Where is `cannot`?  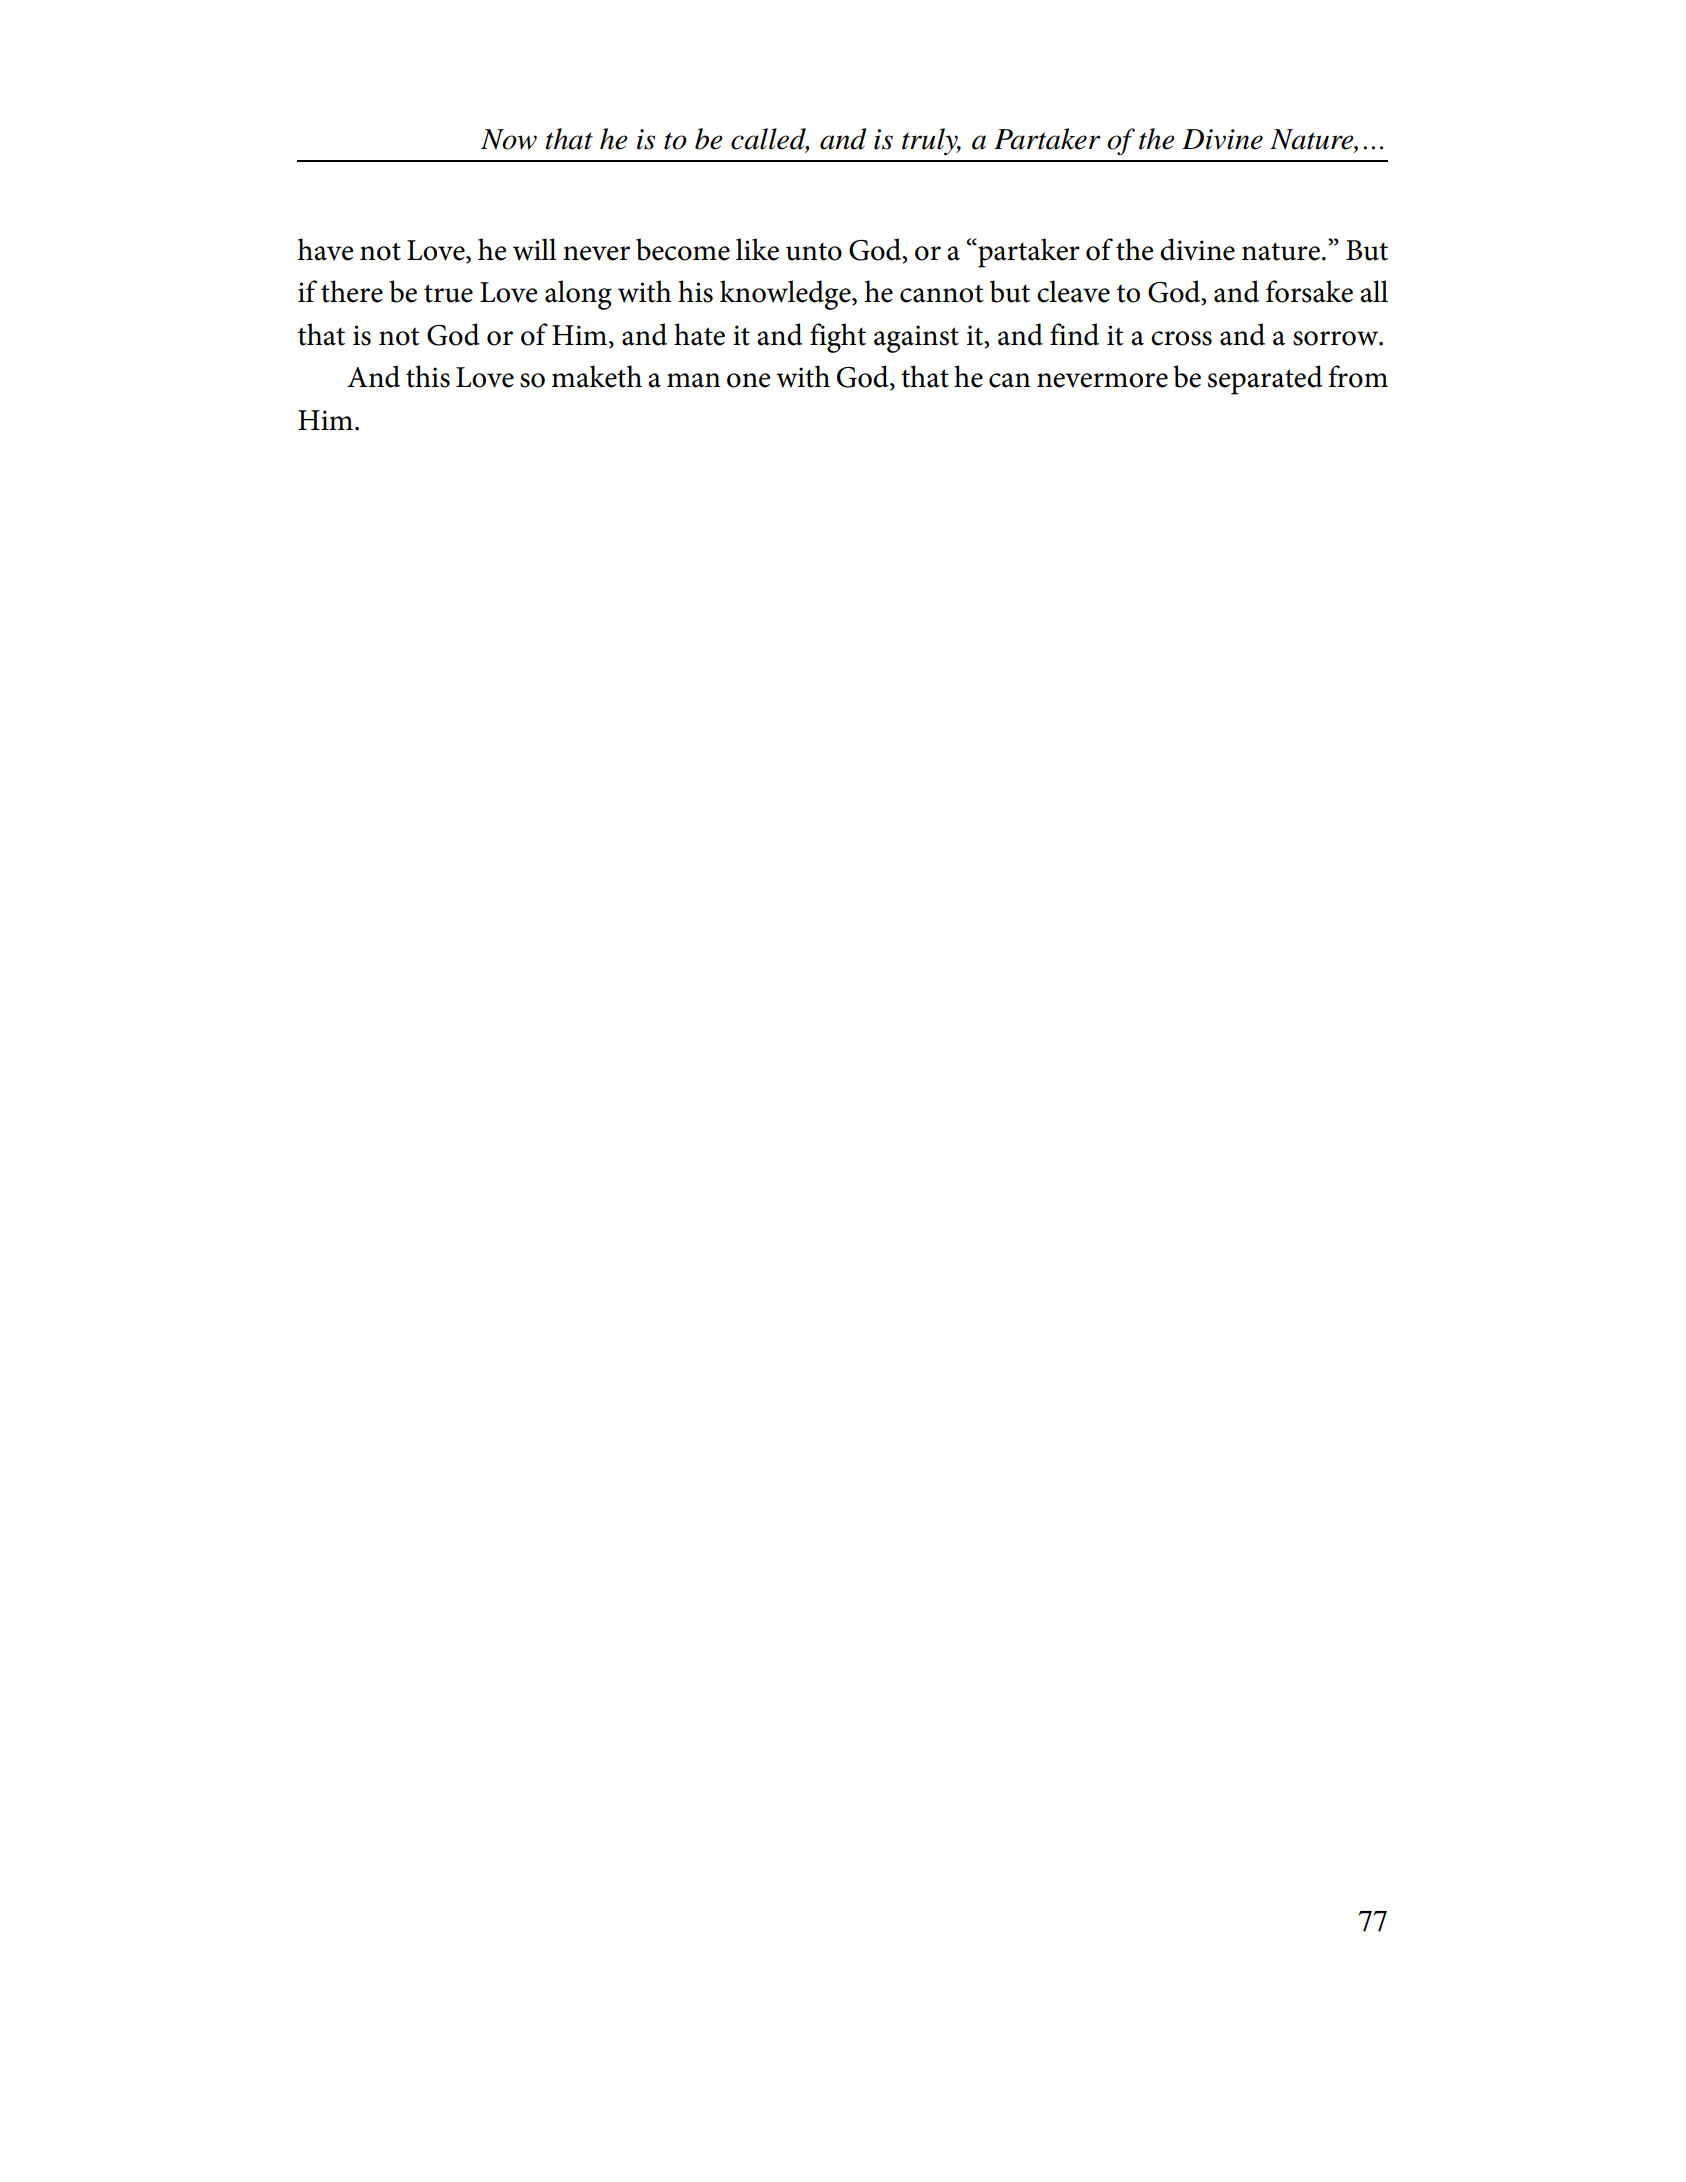
cannot is located at coordinates (942, 293).
